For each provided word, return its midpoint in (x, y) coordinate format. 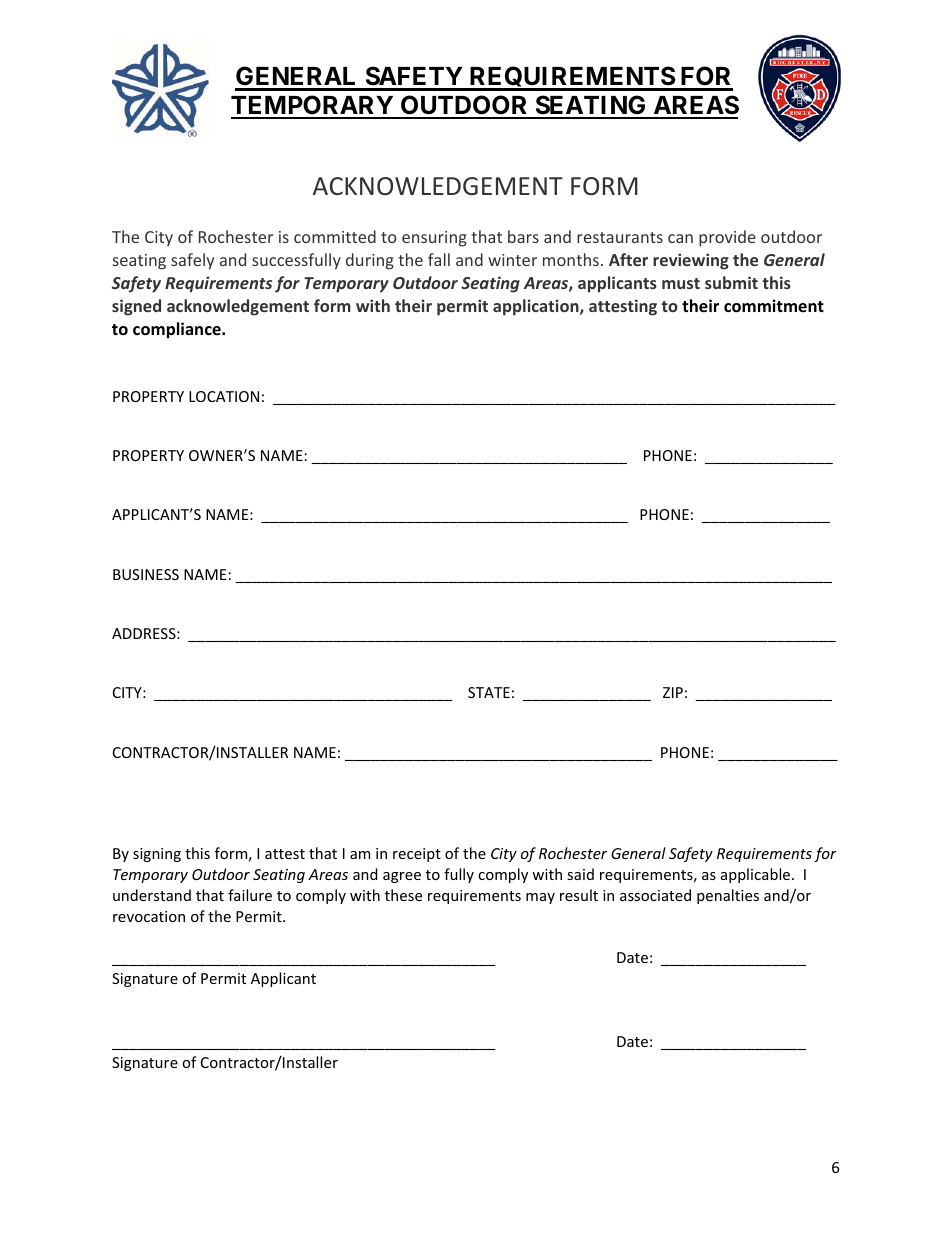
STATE (489, 692)
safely (192, 261)
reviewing (691, 261)
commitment (774, 306)
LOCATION (224, 396)
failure (250, 895)
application (537, 307)
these (403, 895)
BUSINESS (146, 574)
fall (439, 259)
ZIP (673, 692)
